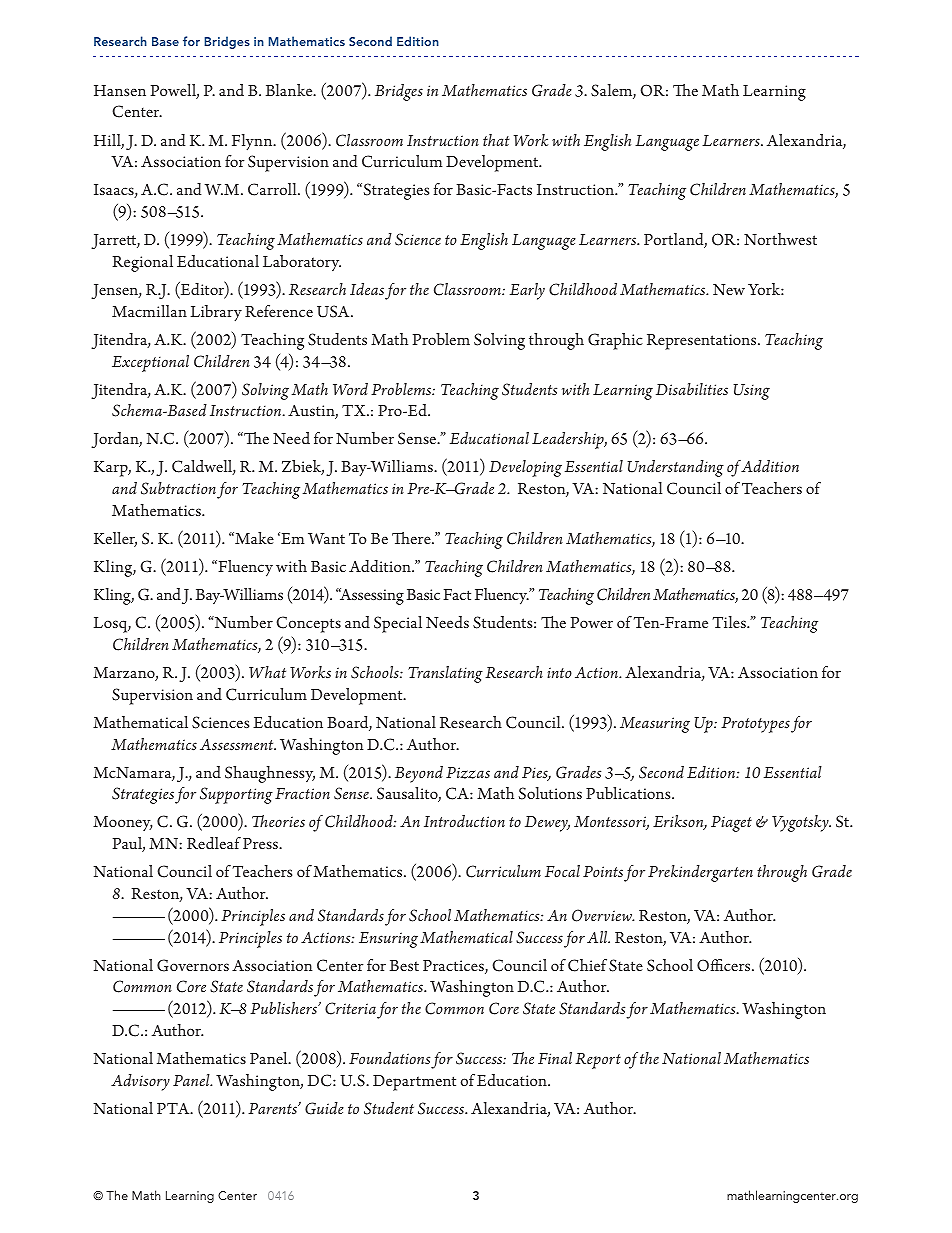 This document has width=952, height=1233. I want to click on that, so click(496, 140).
